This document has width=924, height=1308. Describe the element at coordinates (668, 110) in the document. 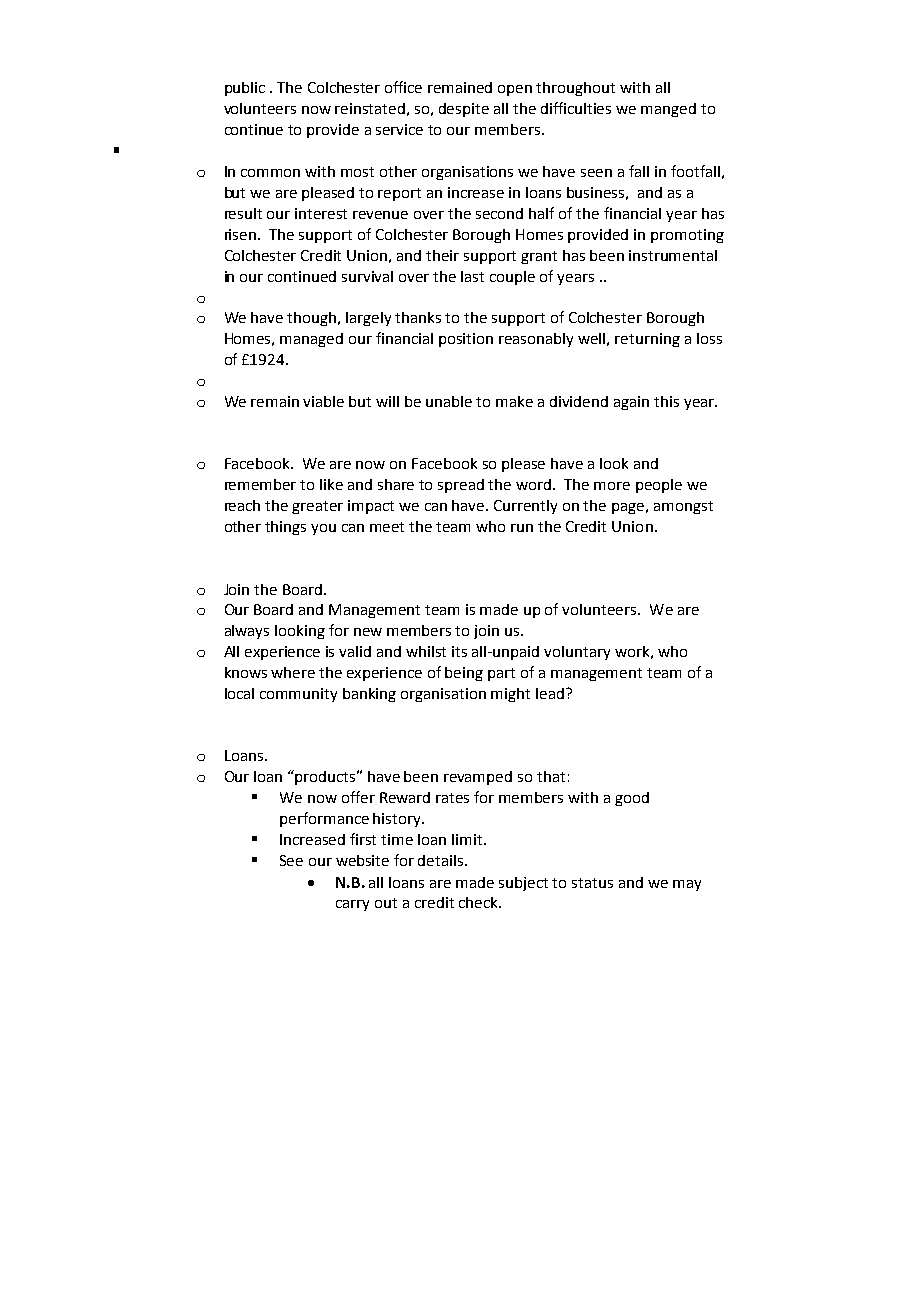

I see `manged` at that location.
